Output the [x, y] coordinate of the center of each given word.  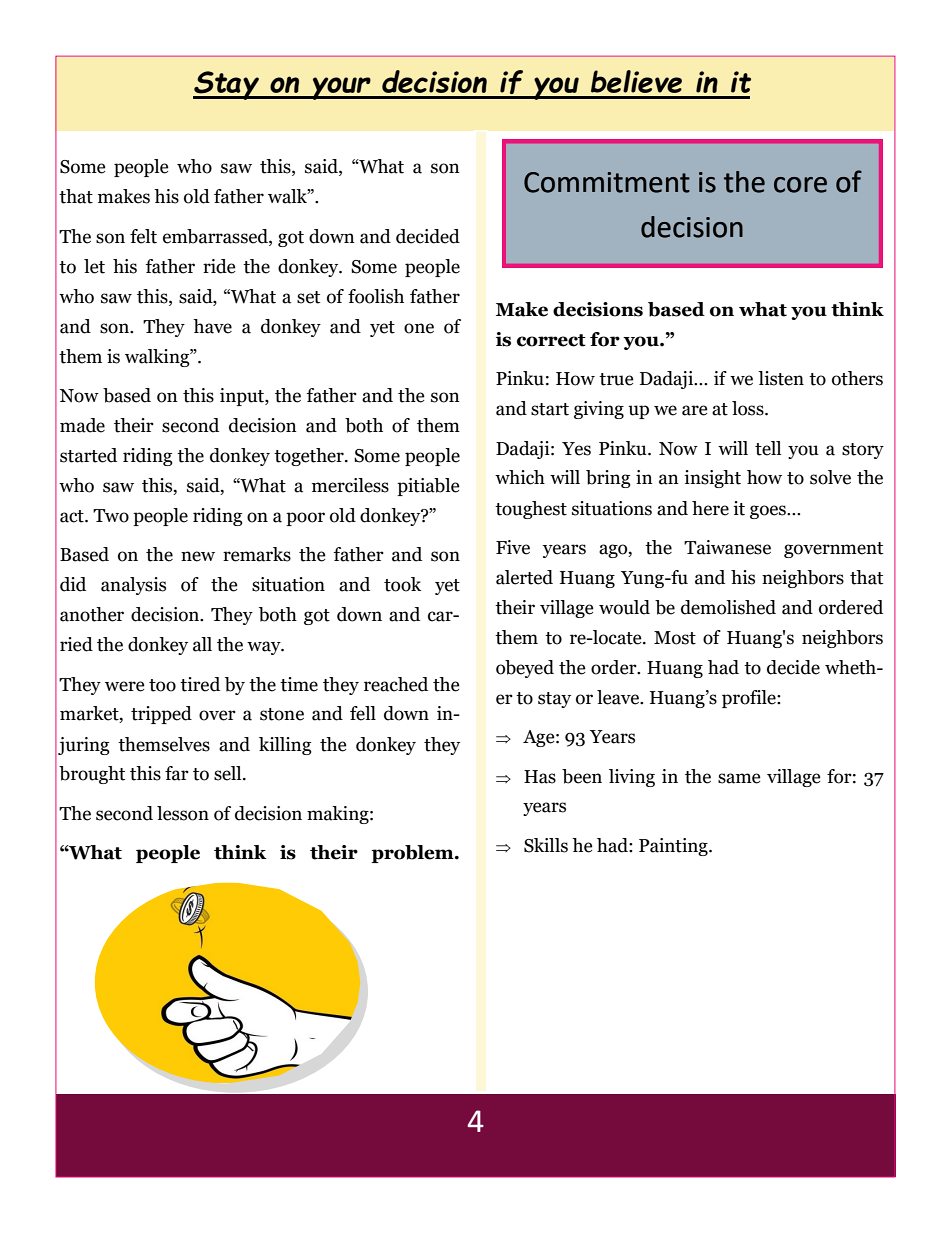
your [341, 88]
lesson [183, 813]
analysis [133, 586]
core [800, 185]
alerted [524, 577]
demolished [728, 607]
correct [551, 340]
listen [781, 378]
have [212, 326]
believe [636, 81]
